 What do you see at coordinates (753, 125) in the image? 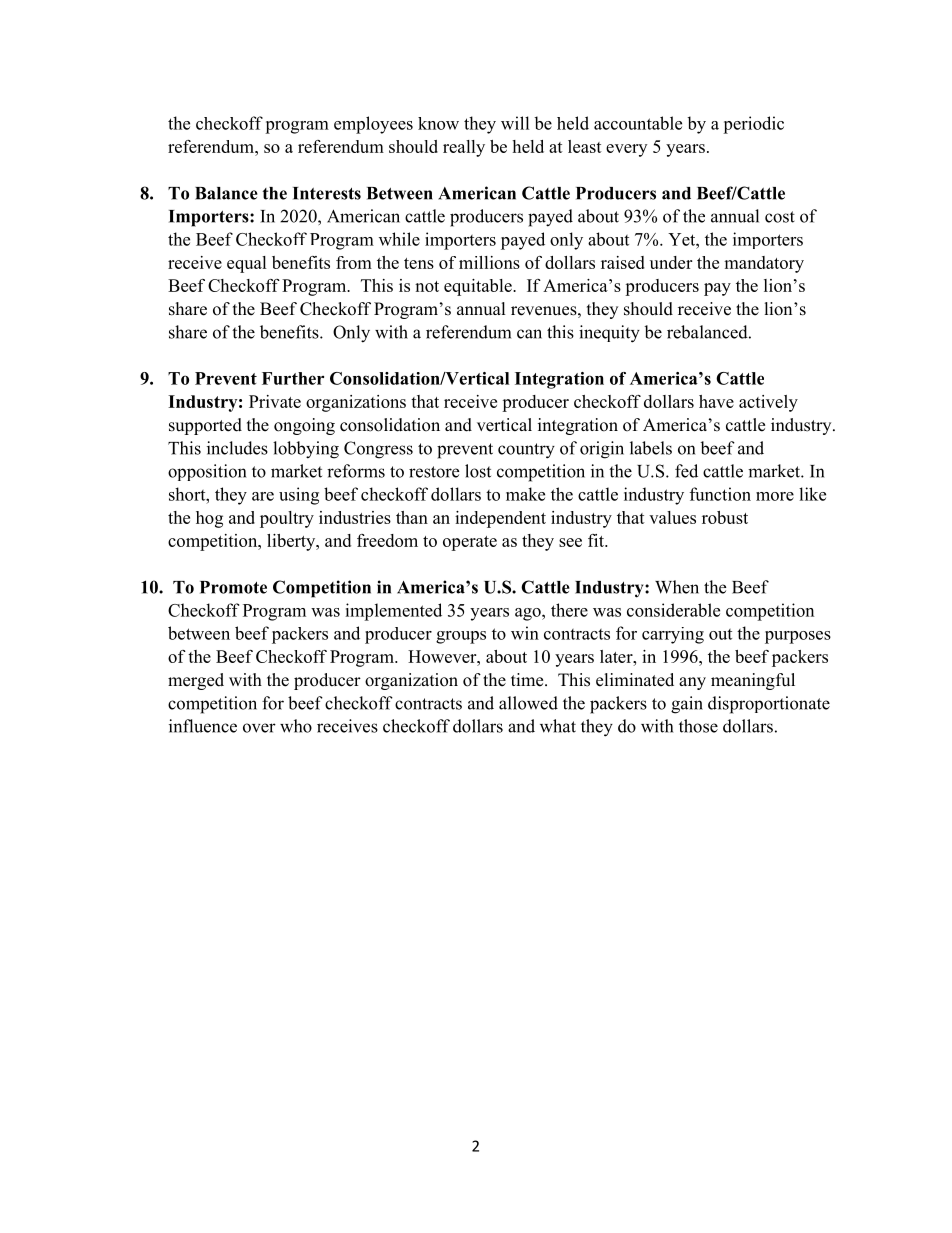
I see `periodic` at bounding box center [753, 125].
